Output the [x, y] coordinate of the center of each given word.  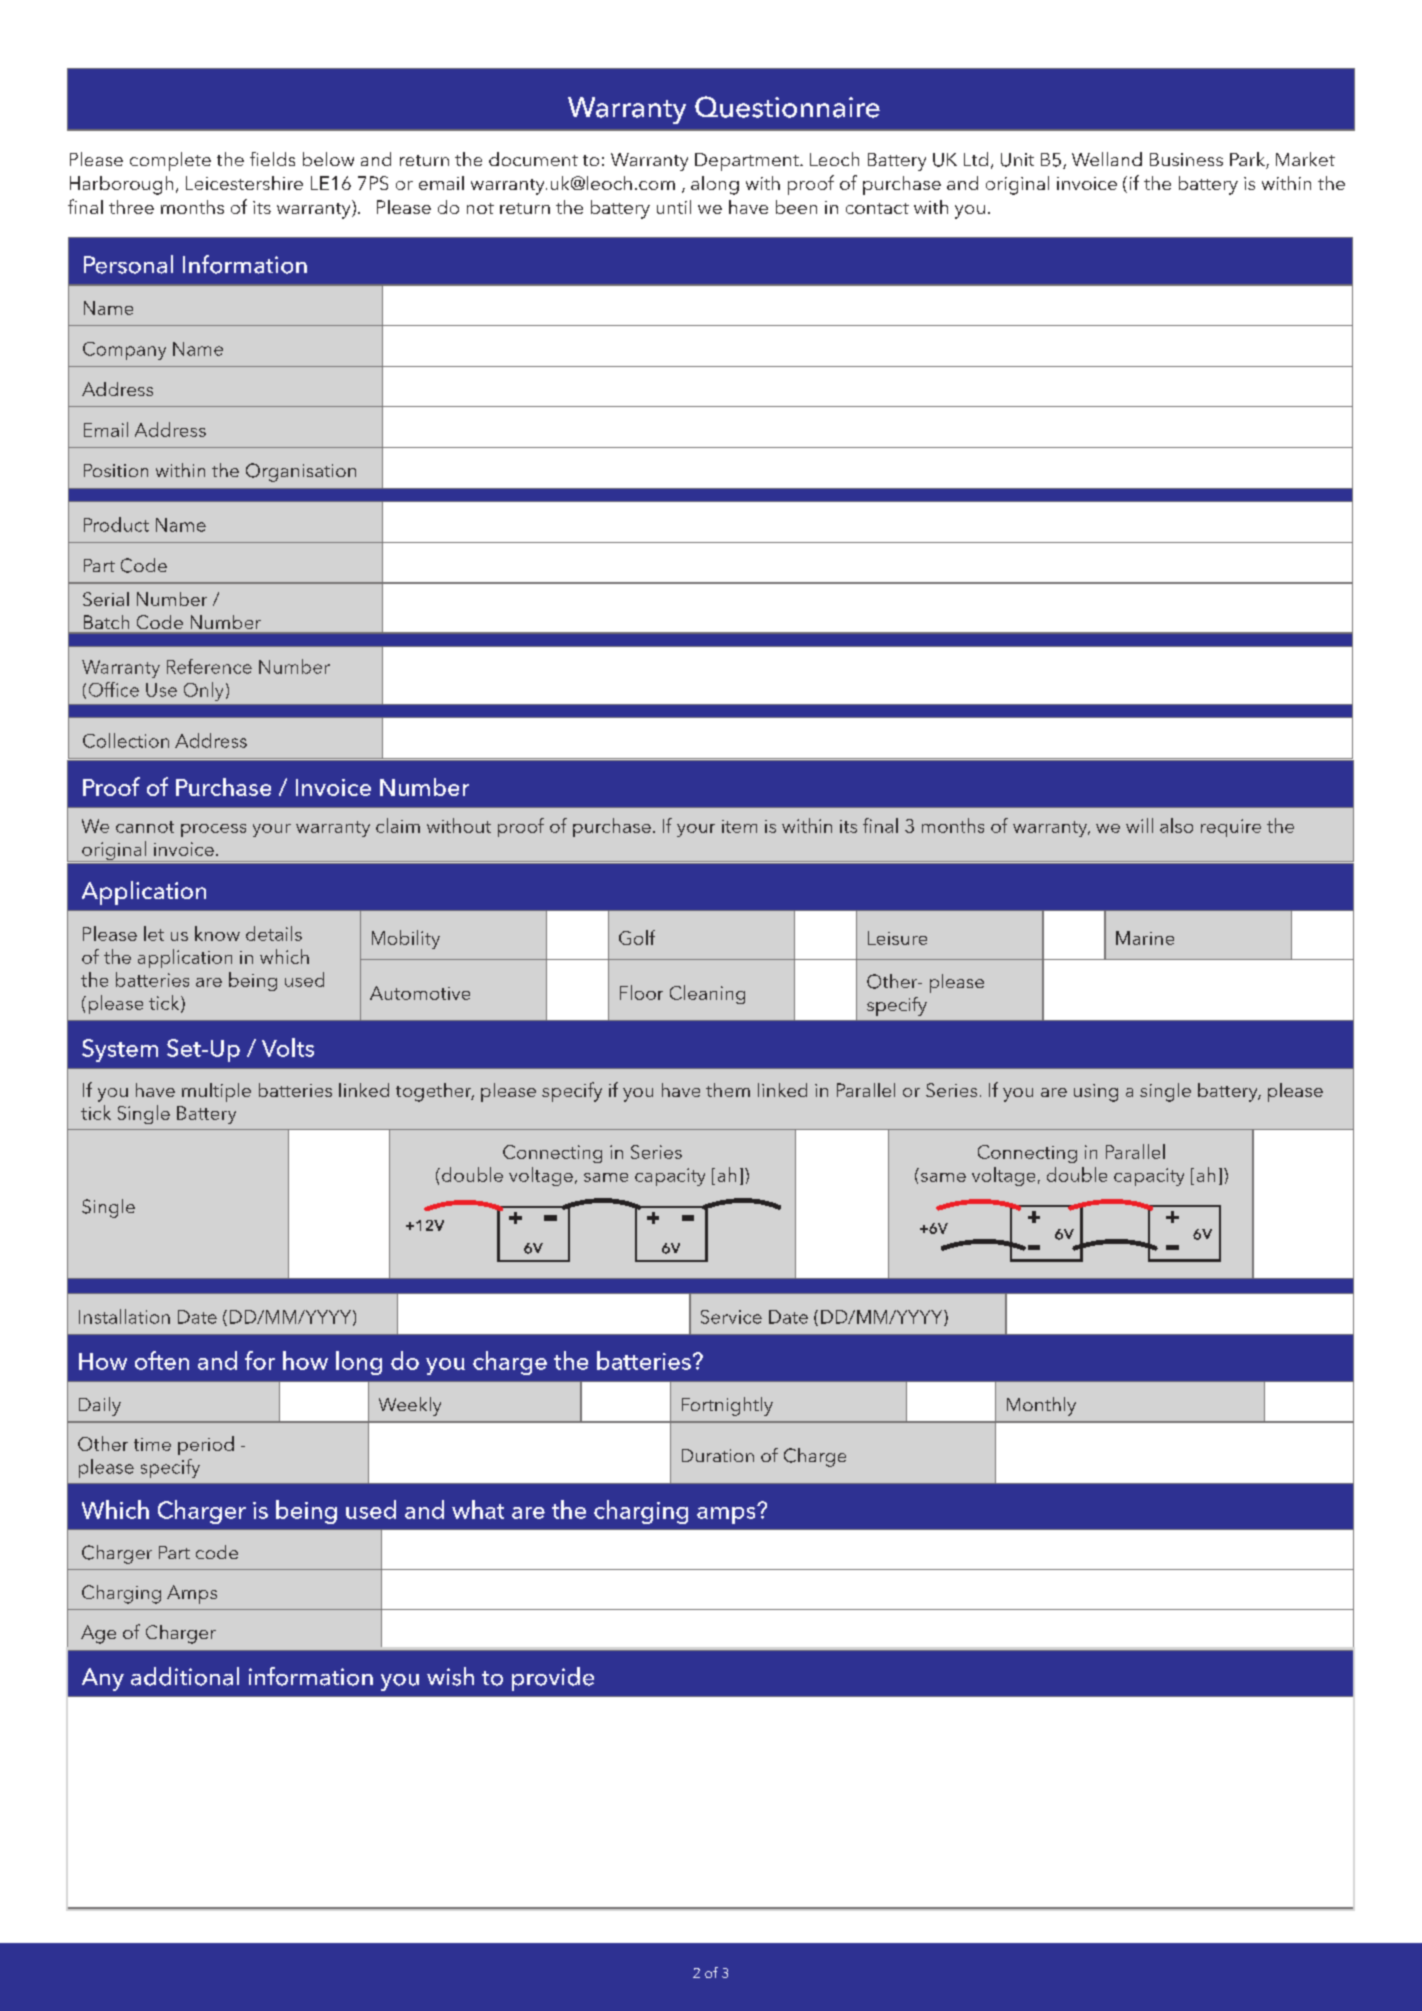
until [674, 207]
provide [553, 1679]
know [217, 933]
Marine [1145, 938]
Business [1186, 159]
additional [185, 1676]
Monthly [1041, 1406]
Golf [637, 937]
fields [272, 159]
